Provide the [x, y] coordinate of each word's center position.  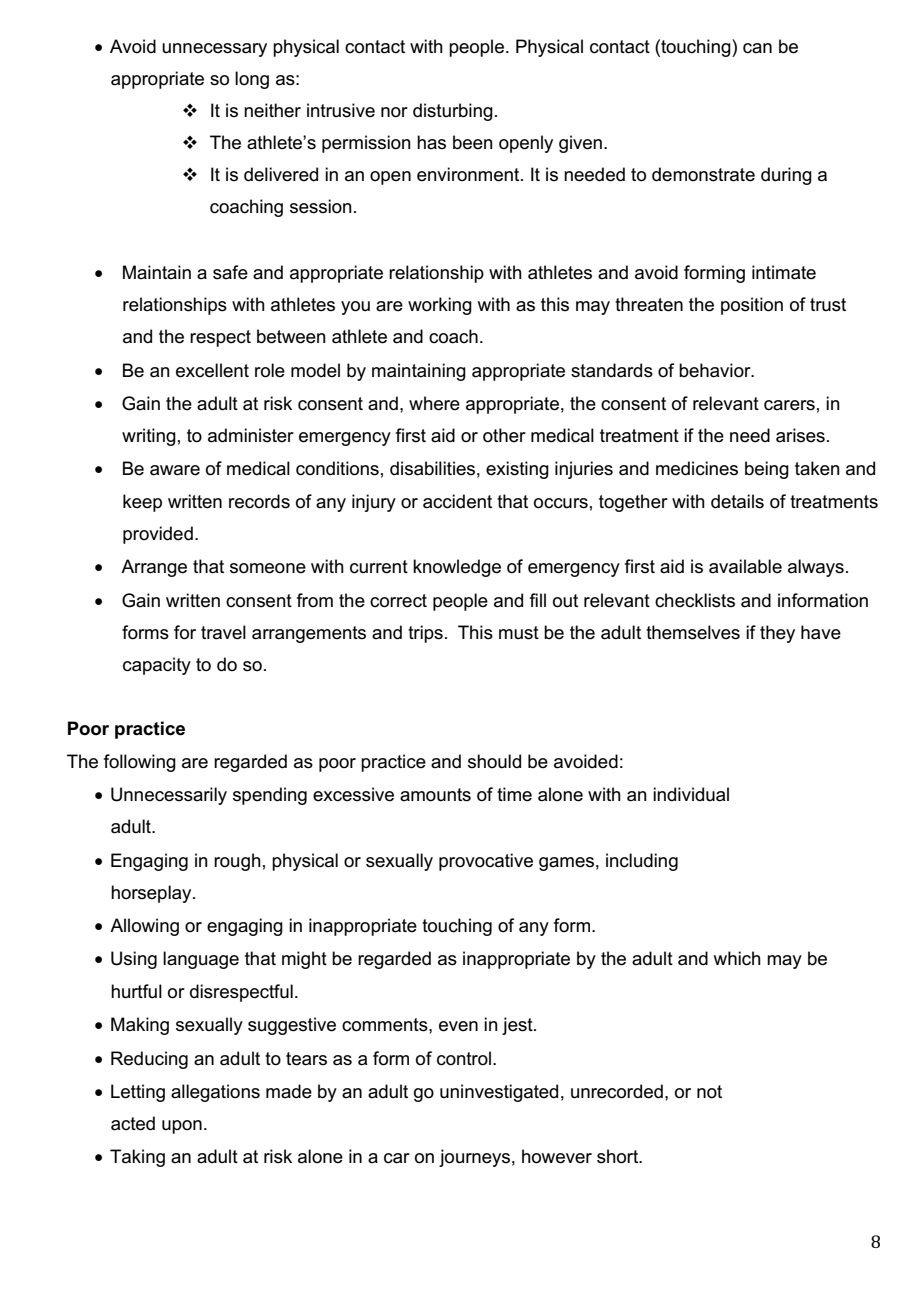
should [494, 761]
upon [182, 1127]
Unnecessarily [169, 796]
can [757, 48]
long [252, 80]
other [504, 435]
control [464, 1058]
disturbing [453, 112]
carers [789, 405]
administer [251, 435]
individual [691, 794]
